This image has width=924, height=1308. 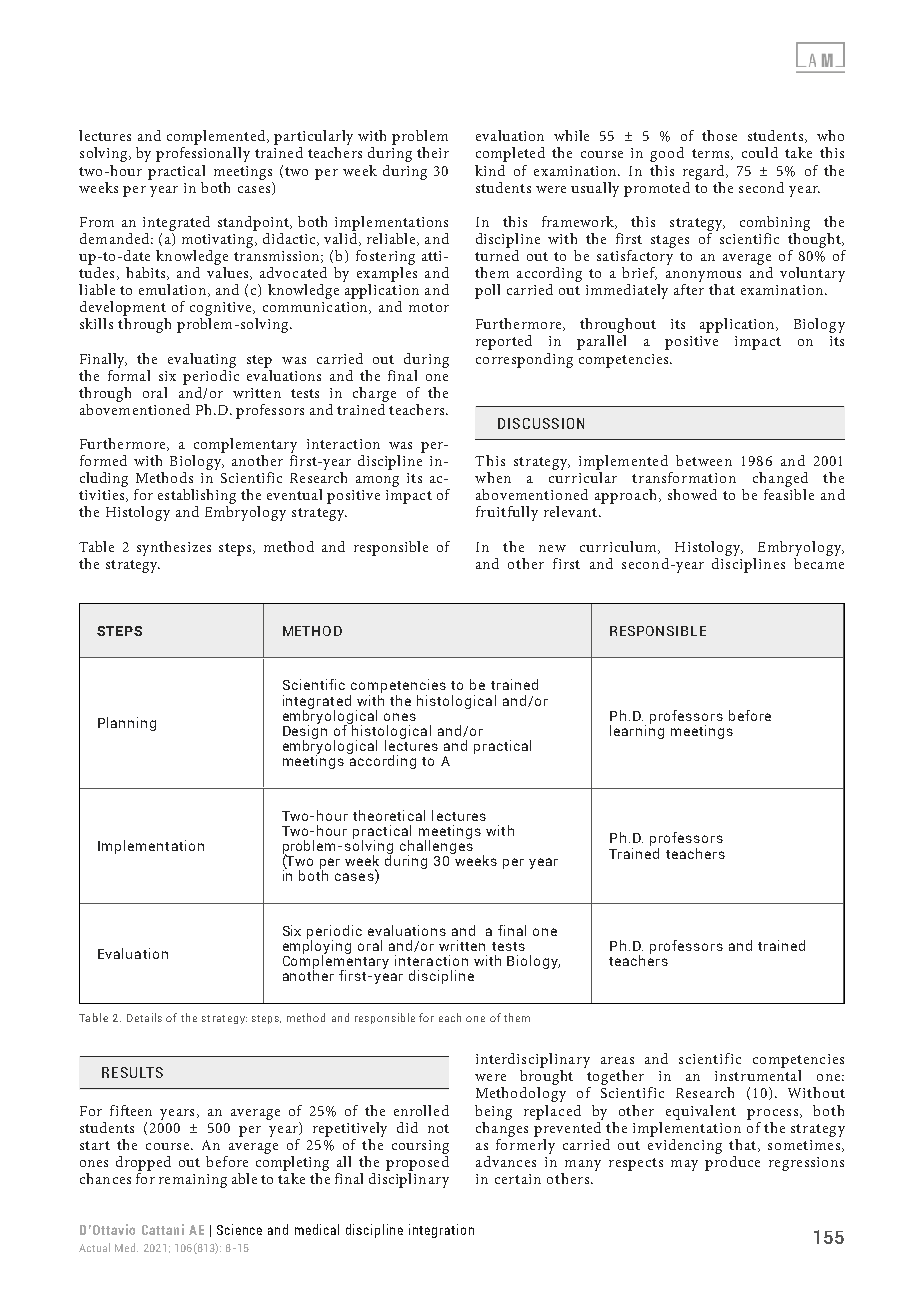 What do you see at coordinates (732, 1162) in the image?
I see `produce` at bounding box center [732, 1162].
